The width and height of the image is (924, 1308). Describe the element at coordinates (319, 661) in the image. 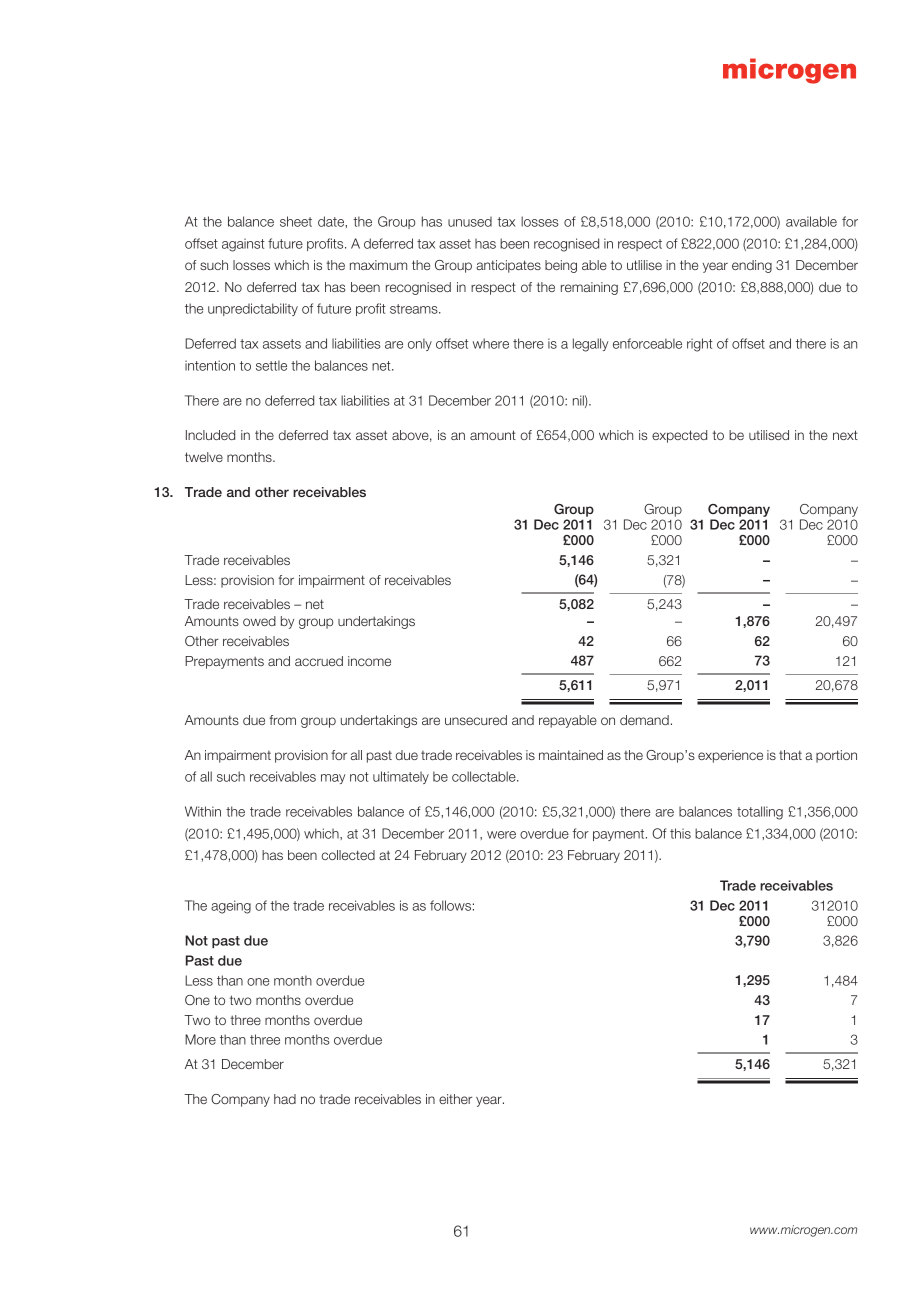

I see `accrued` at that location.
